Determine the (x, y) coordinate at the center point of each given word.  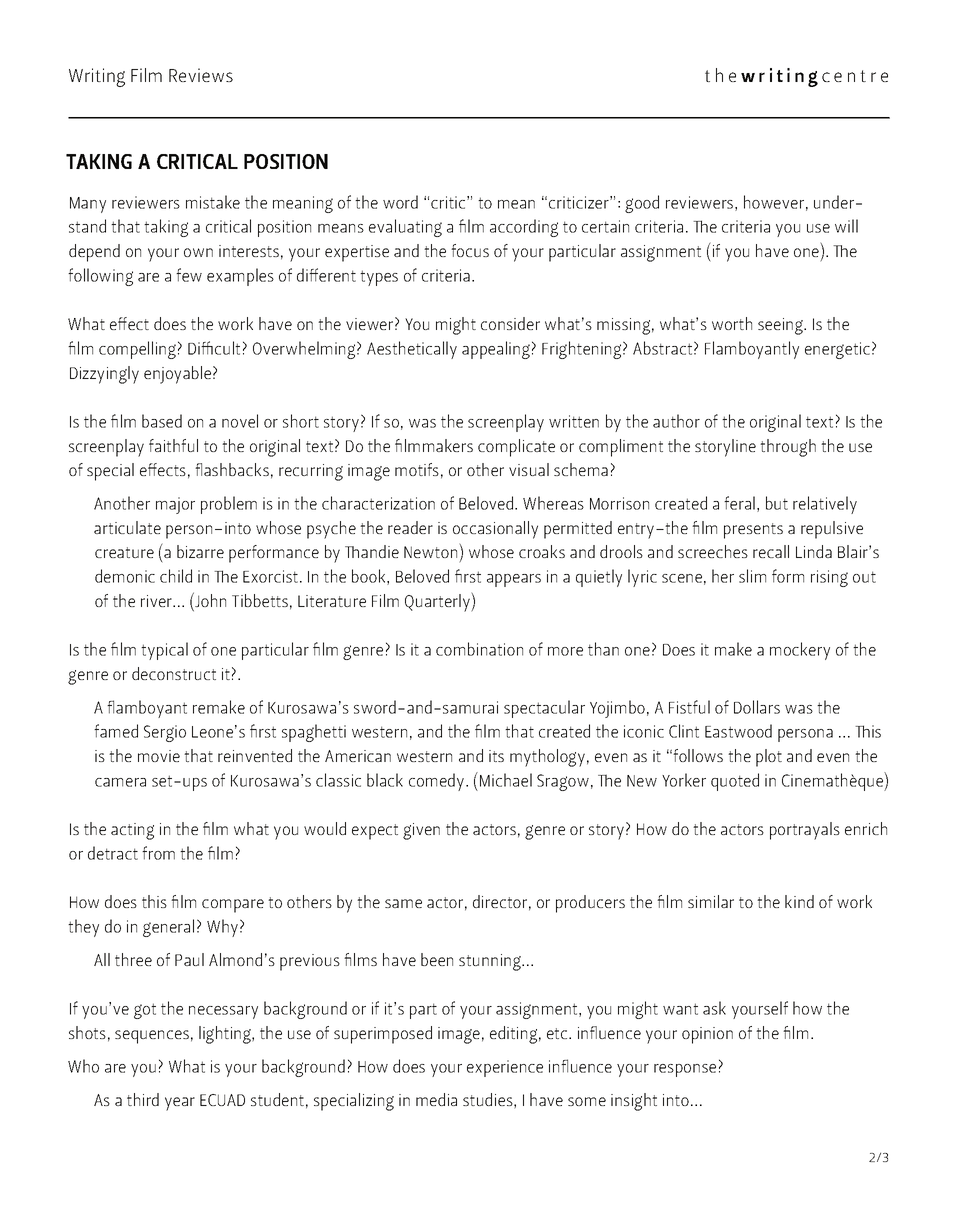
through (788, 448)
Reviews (201, 75)
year (180, 1104)
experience (505, 1068)
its (496, 756)
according (524, 228)
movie (159, 756)
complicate (516, 448)
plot (769, 758)
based (162, 421)
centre (855, 76)
